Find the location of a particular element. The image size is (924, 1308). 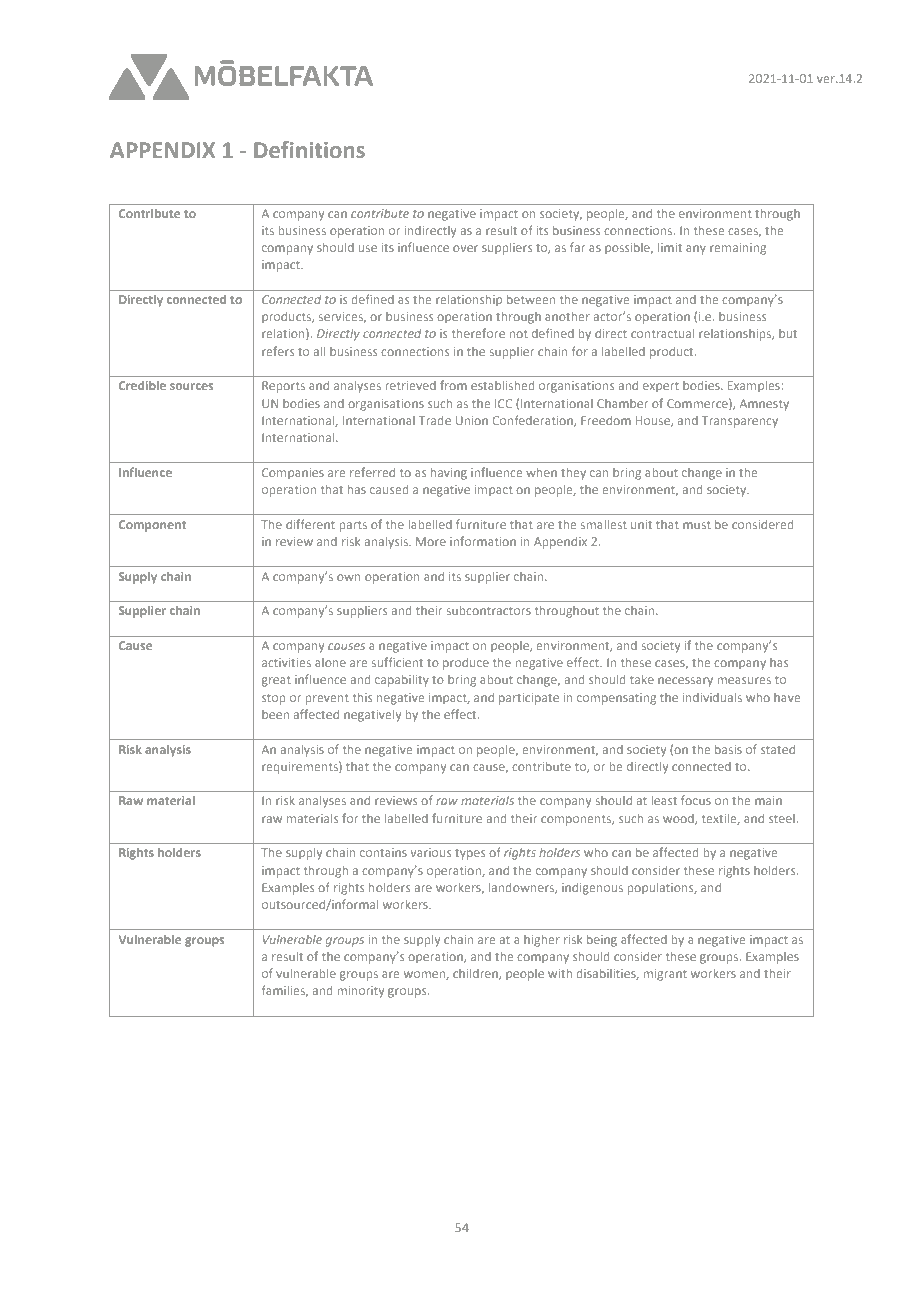

individuals is located at coordinates (712, 697).
